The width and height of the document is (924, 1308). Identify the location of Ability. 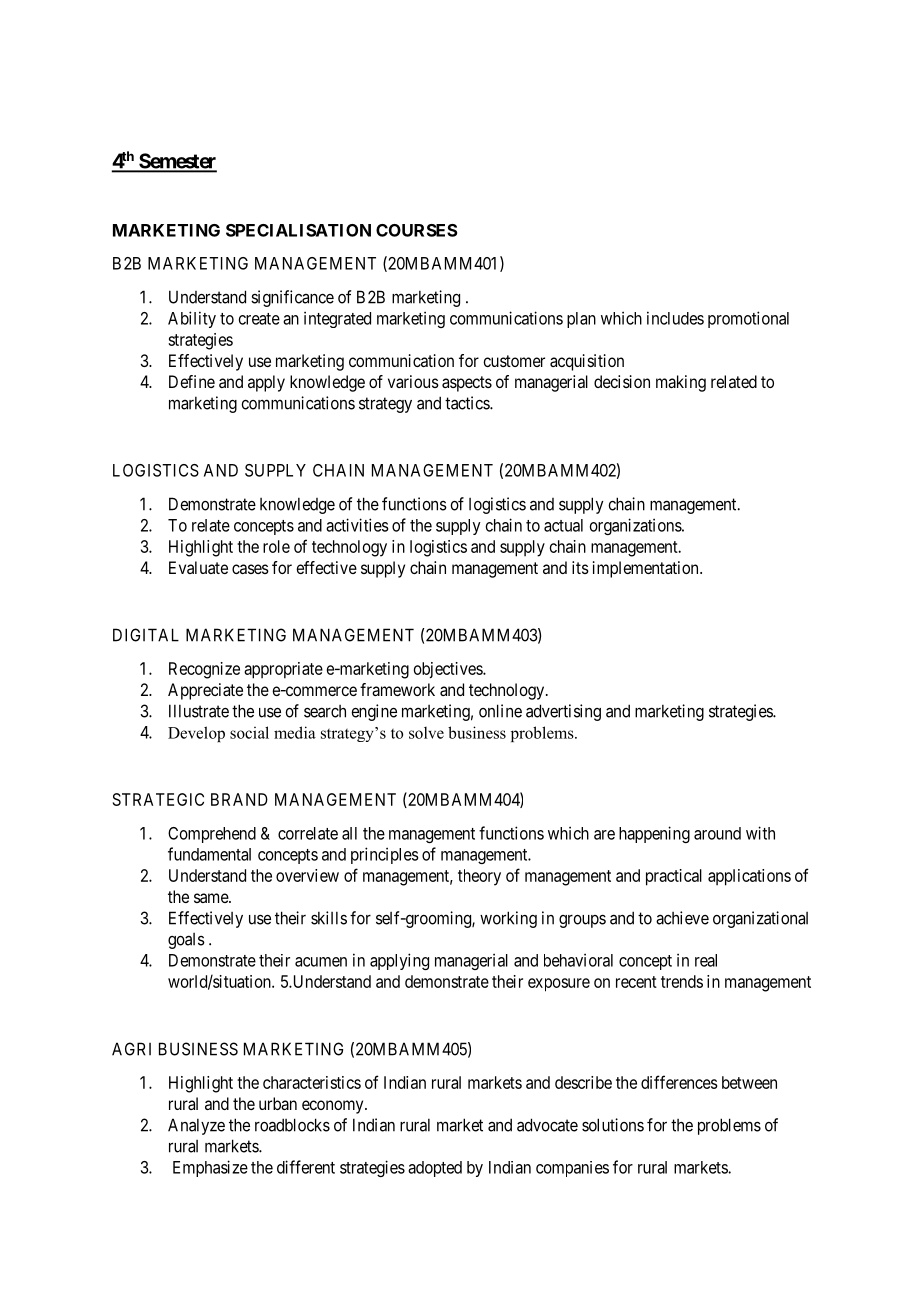
(192, 319).
